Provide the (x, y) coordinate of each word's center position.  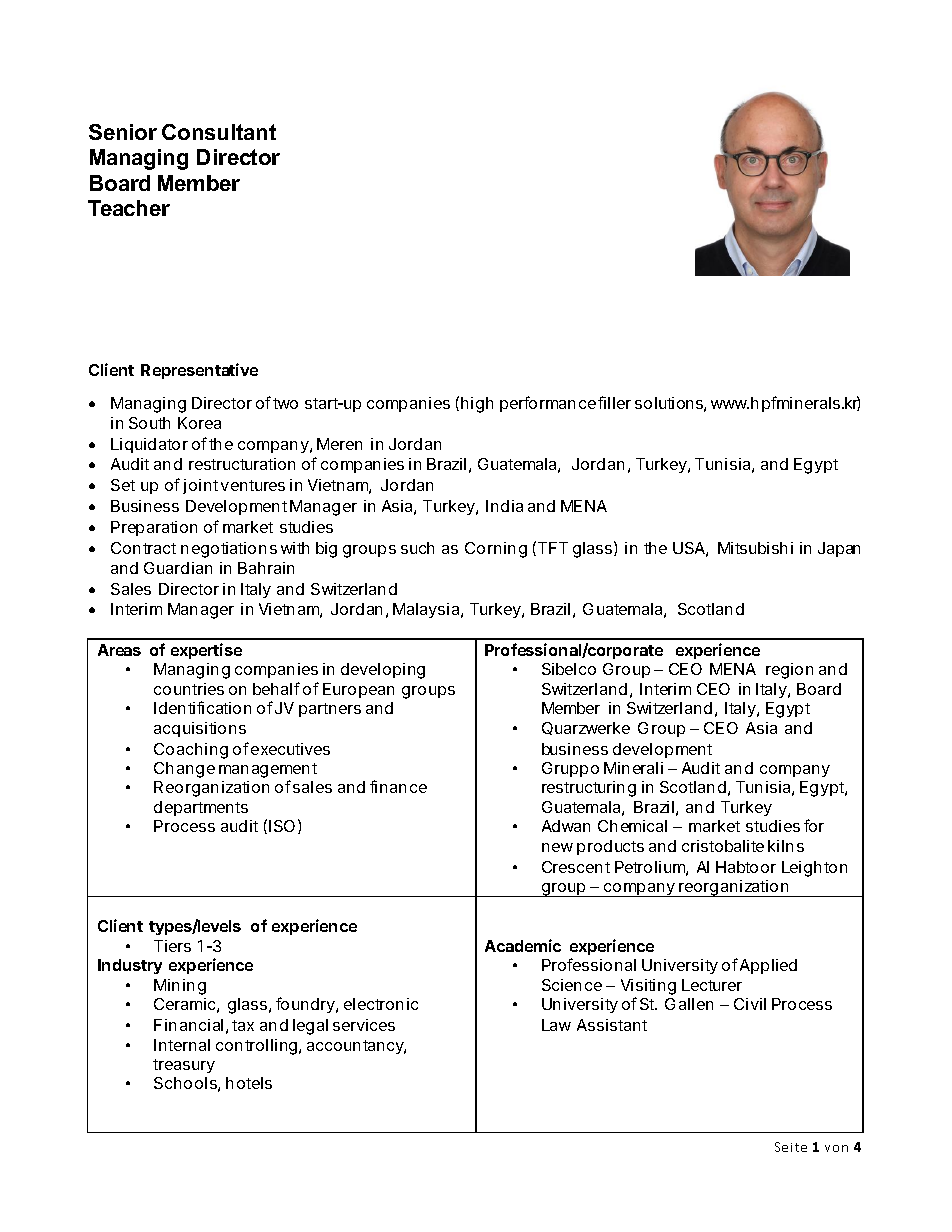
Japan (839, 549)
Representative (199, 371)
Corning (496, 550)
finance (398, 786)
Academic (523, 945)
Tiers (172, 946)
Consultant (219, 132)
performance (548, 404)
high (477, 405)
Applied (768, 966)
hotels (249, 1083)
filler (614, 402)
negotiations (229, 550)
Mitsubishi (755, 548)
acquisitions (200, 729)
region (789, 671)
